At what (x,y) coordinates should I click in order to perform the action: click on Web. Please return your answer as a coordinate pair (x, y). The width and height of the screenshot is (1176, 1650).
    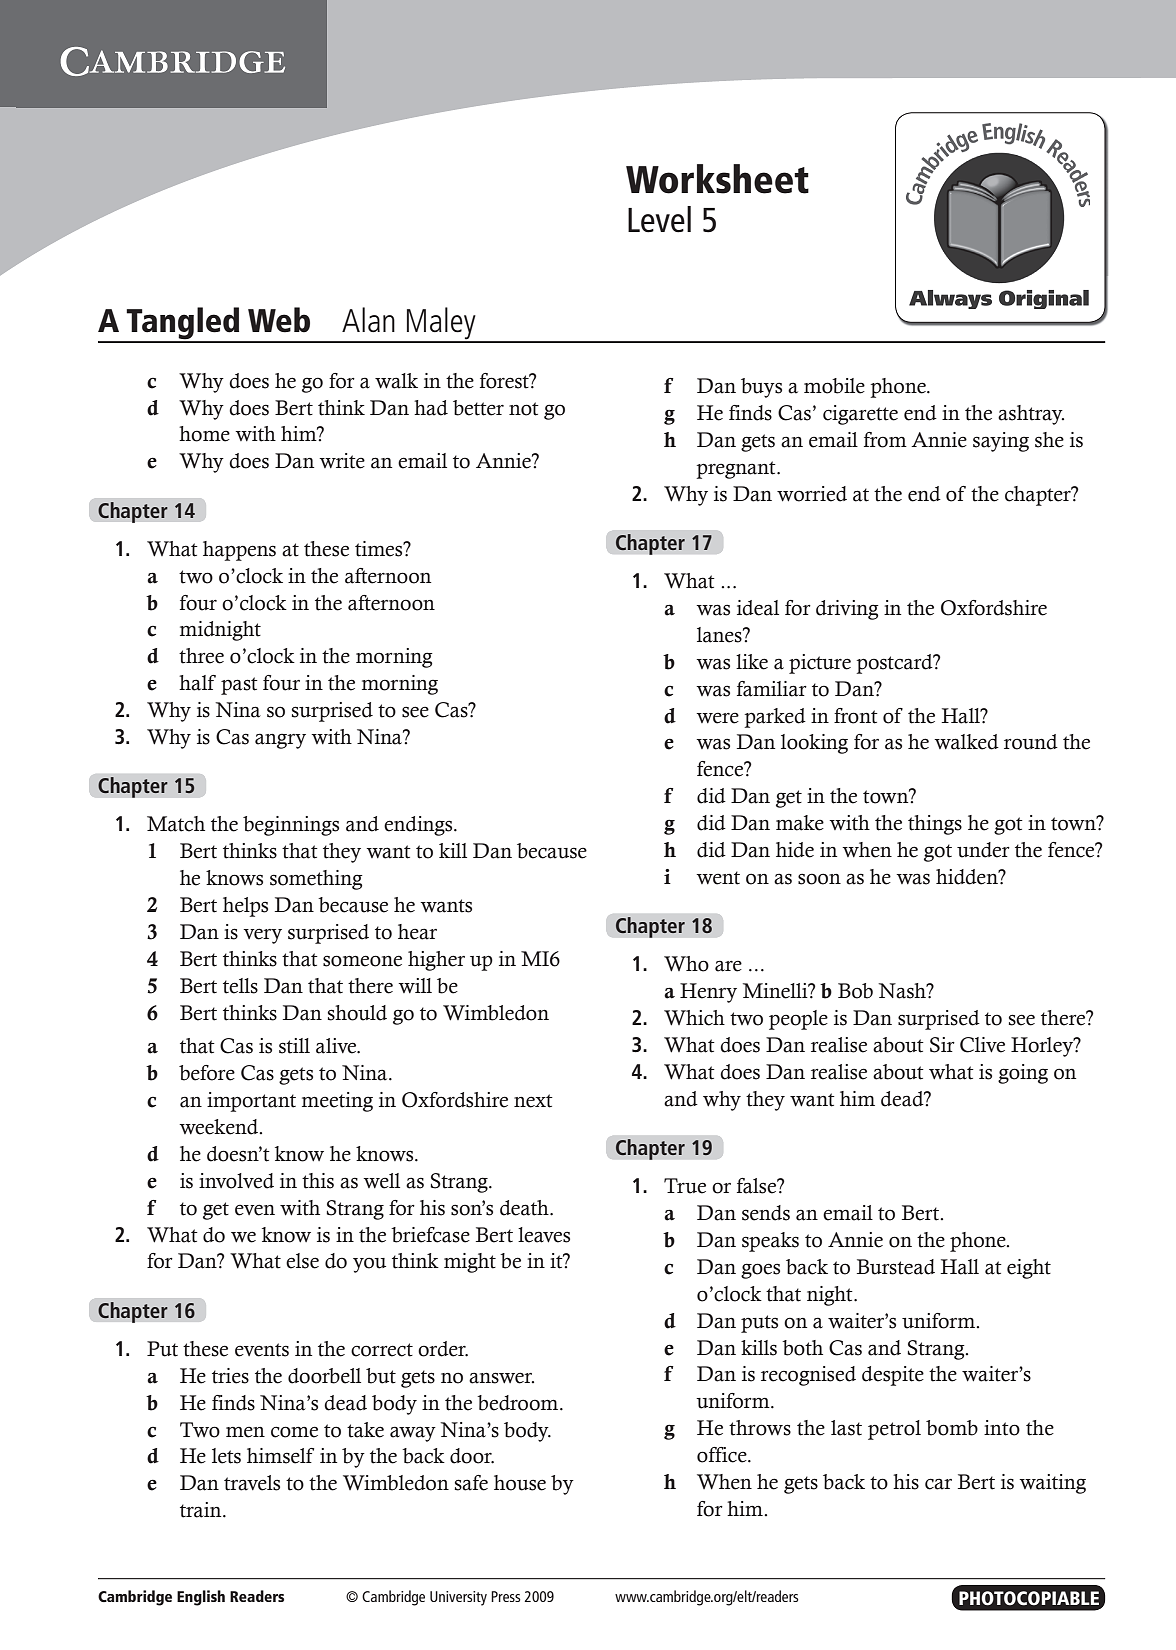
    Looking at the image, I should click on (279, 320).
